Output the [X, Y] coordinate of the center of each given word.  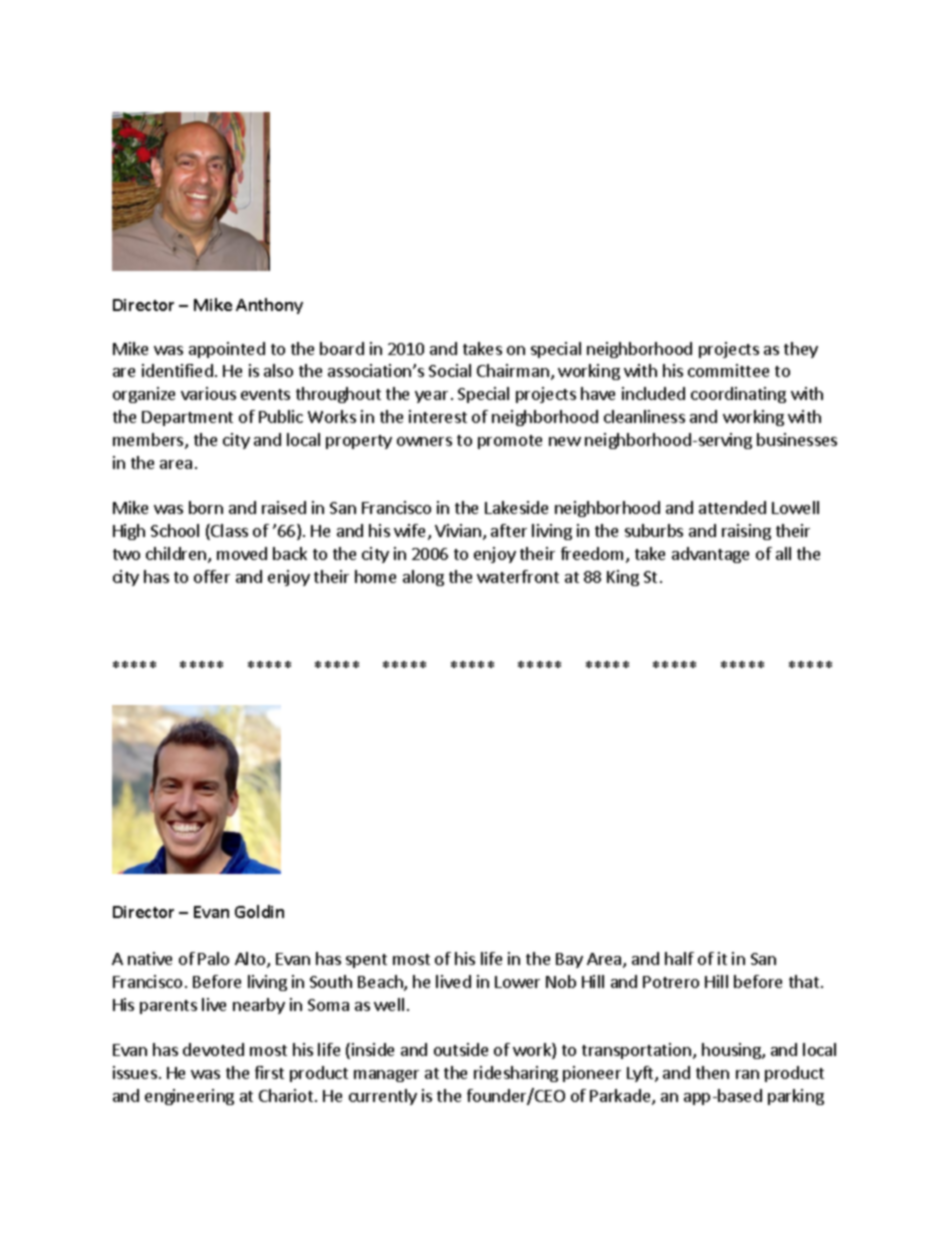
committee [728, 370]
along [423, 578]
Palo [213, 958]
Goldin [259, 911]
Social [450, 370]
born [206, 507]
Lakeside [516, 507]
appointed [227, 350]
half [679, 958]
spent [366, 961]
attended [732, 507]
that [804, 981]
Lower [517, 982]
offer [212, 576]
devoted [213, 1049]
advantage [710, 555]
